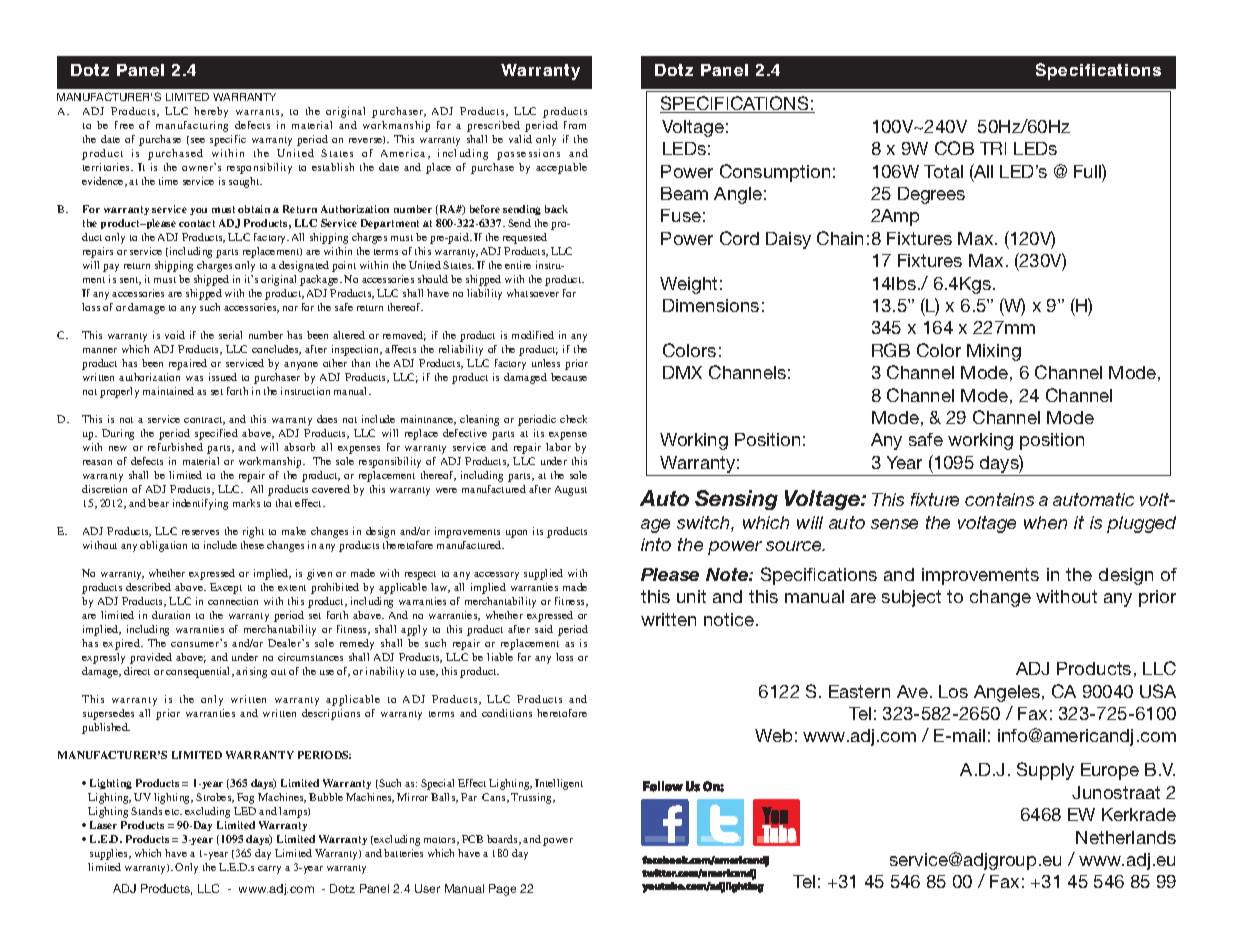 The image size is (1233, 952). What do you see at coordinates (507, 713) in the page?
I see `conditions` at bounding box center [507, 713].
